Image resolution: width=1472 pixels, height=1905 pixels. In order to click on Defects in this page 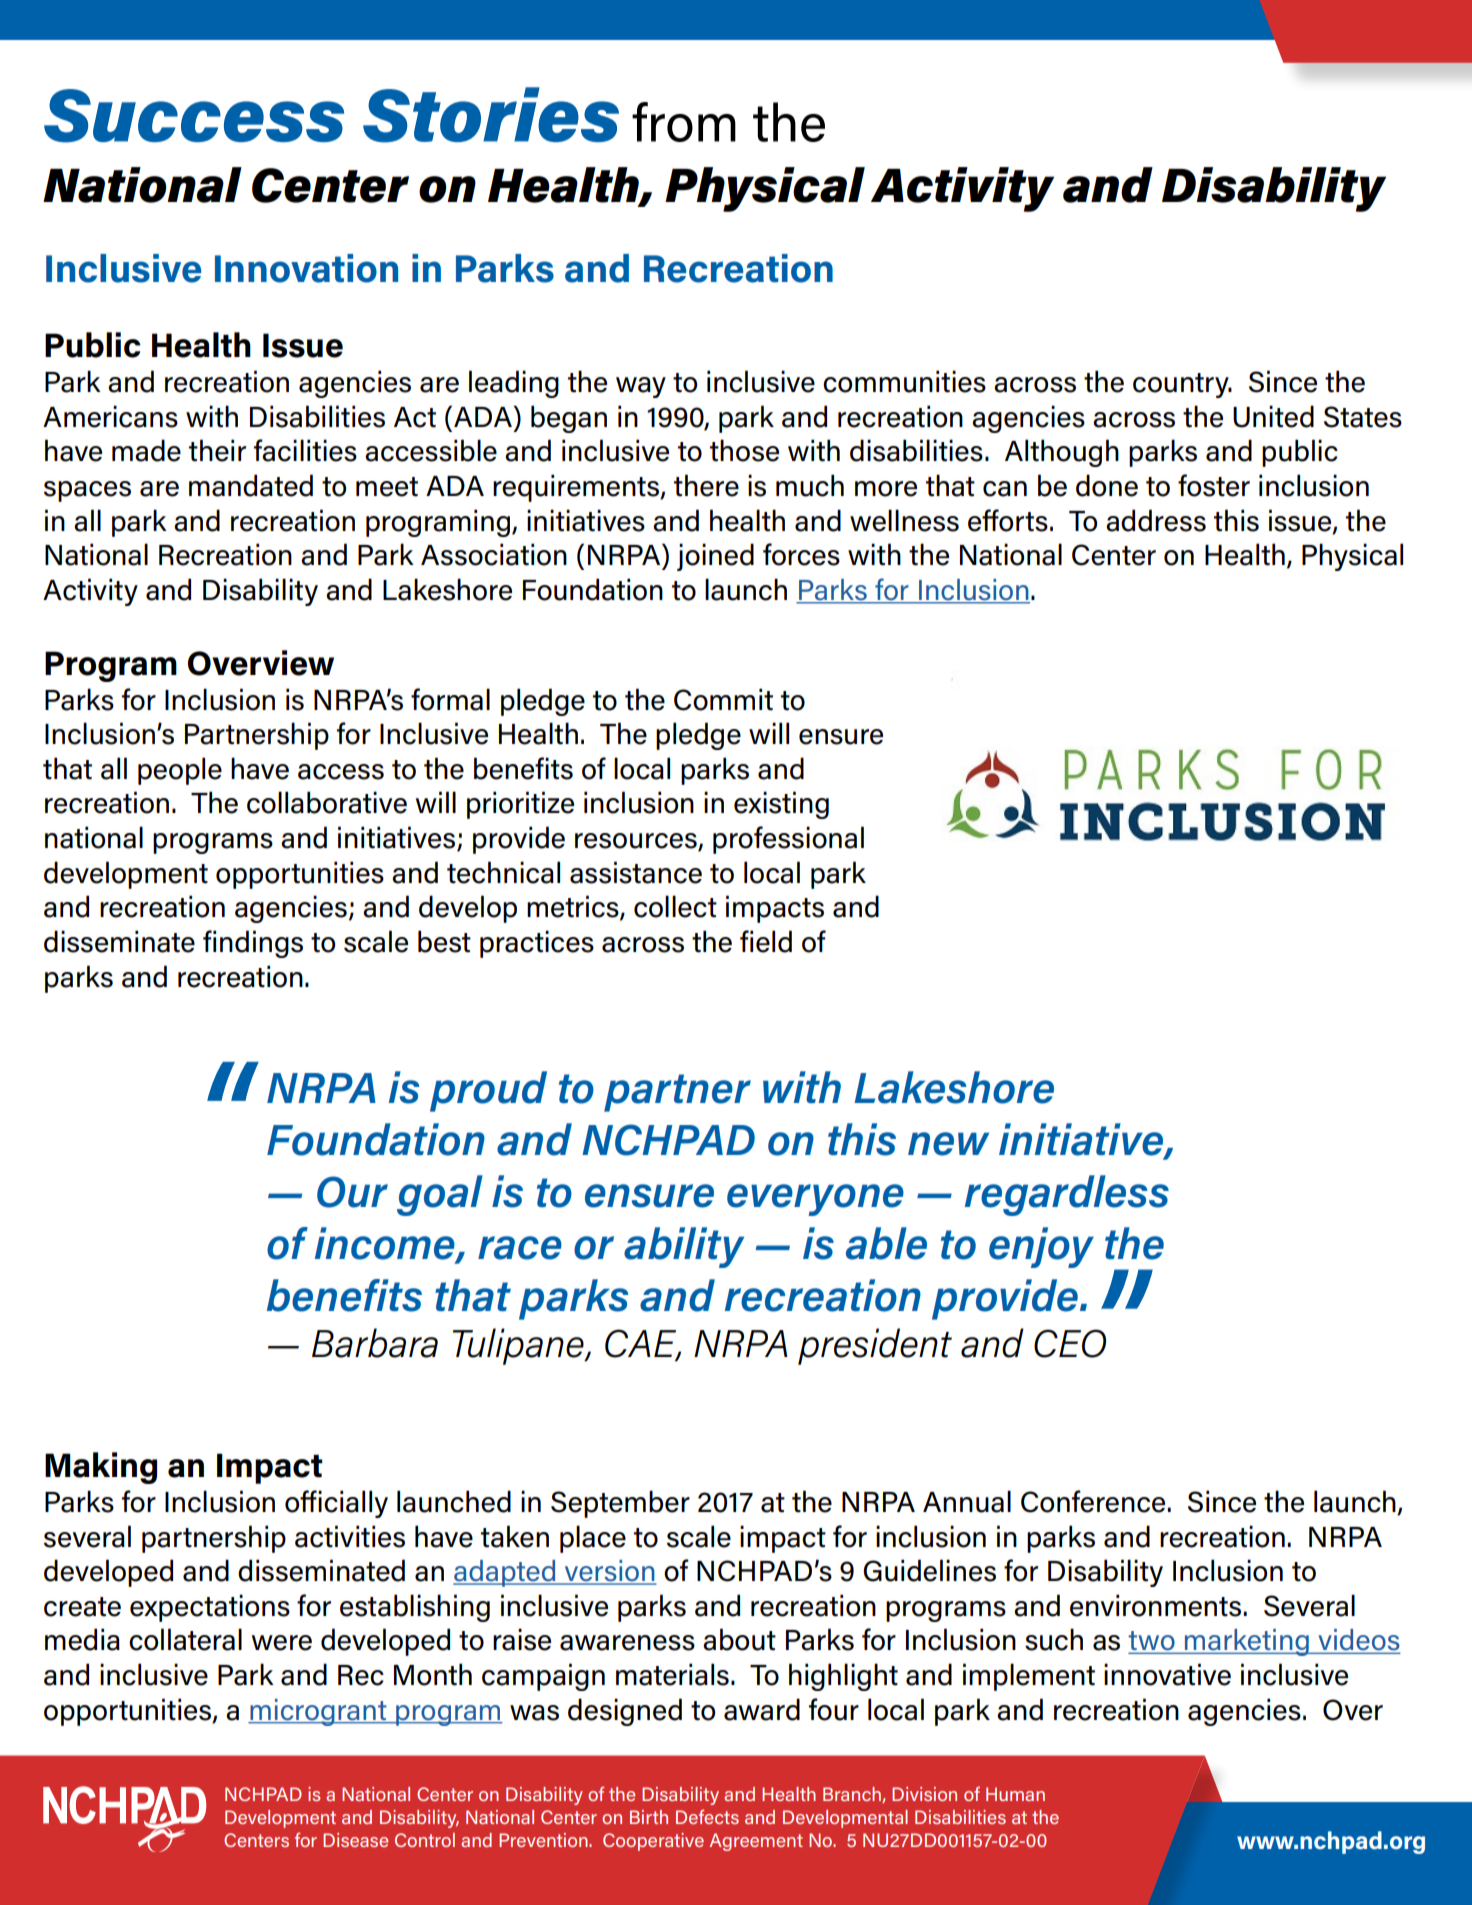, I will do `click(707, 1817)`.
